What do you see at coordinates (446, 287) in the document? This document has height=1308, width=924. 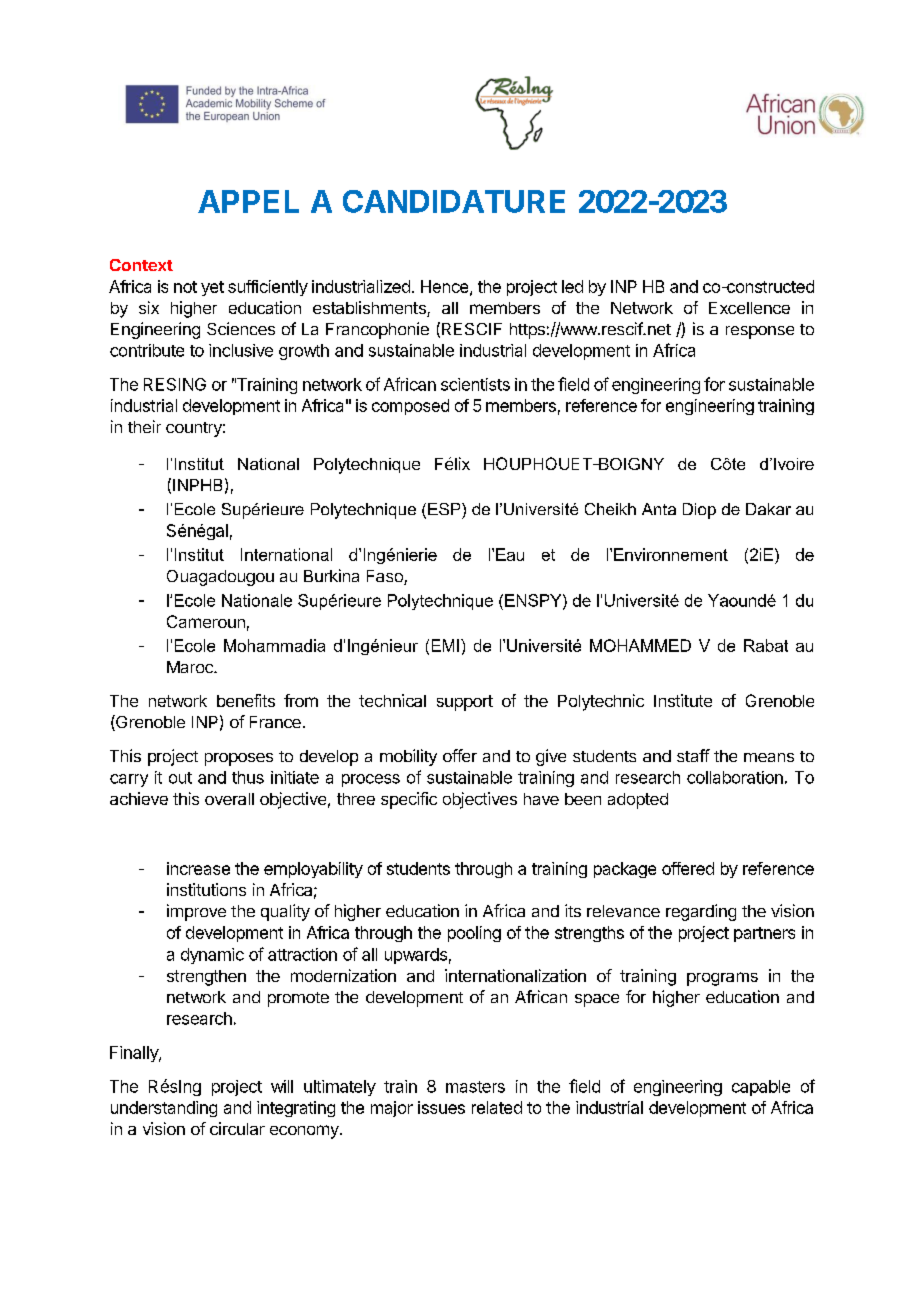 I see `Hence` at bounding box center [446, 287].
